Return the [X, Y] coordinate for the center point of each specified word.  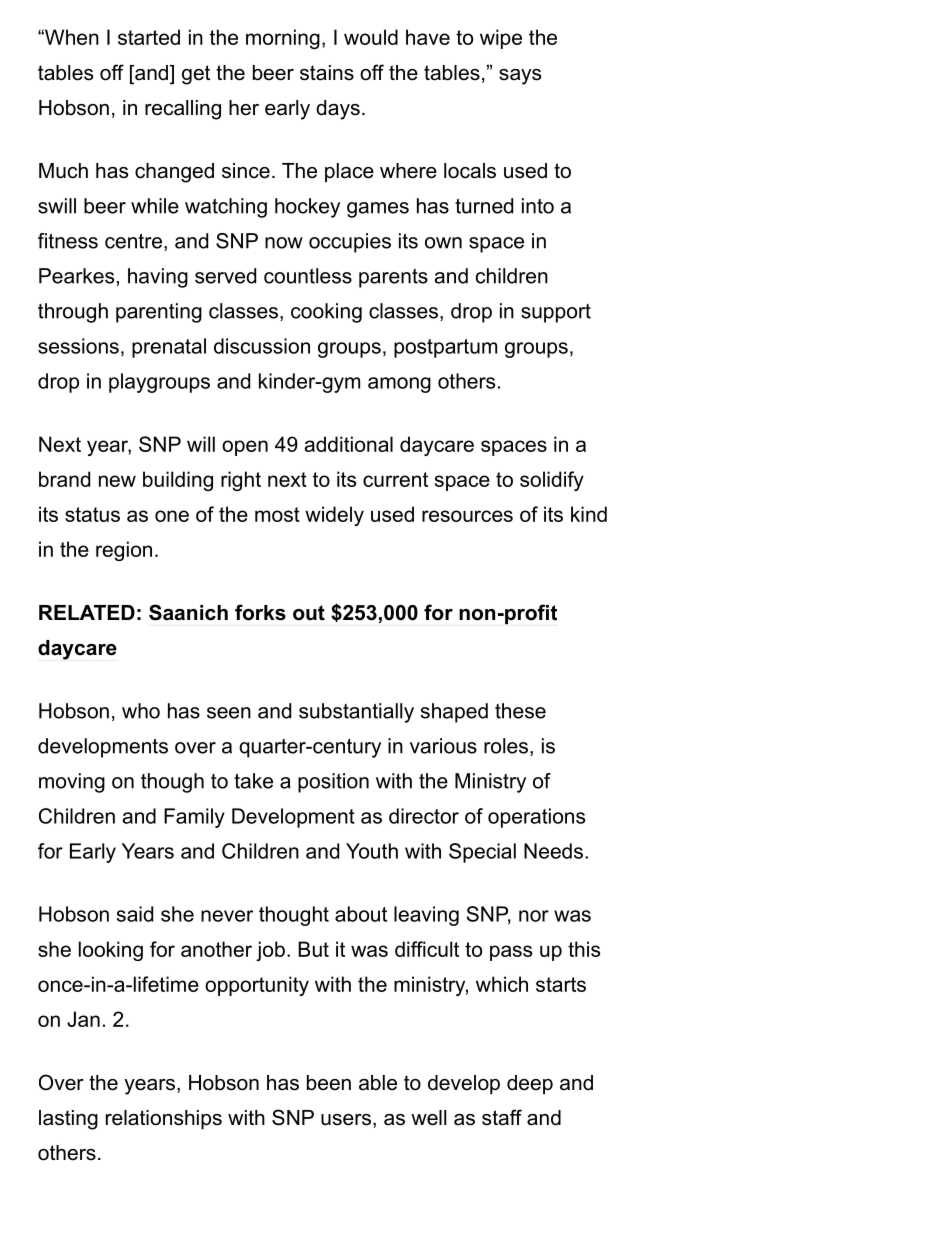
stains [327, 73]
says [520, 77]
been [329, 1083]
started [149, 37]
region [124, 551]
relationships [164, 1119]
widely [334, 516]
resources [467, 516]
